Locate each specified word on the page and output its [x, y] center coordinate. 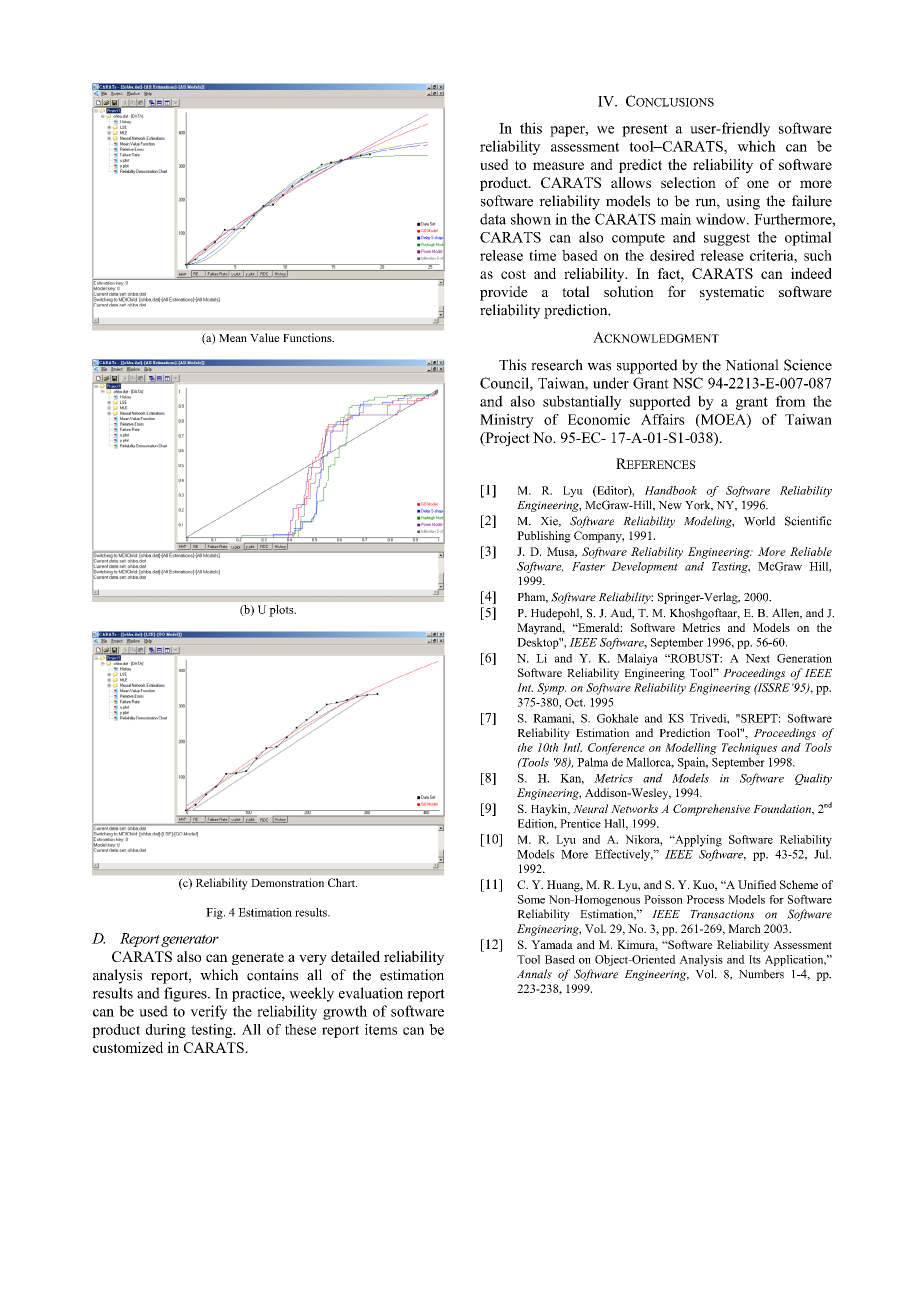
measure [558, 166]
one [758, 184]
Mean [233, 338]
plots [282, 611]
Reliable [811, 551]
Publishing [544, 537]
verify [208, 1012]
